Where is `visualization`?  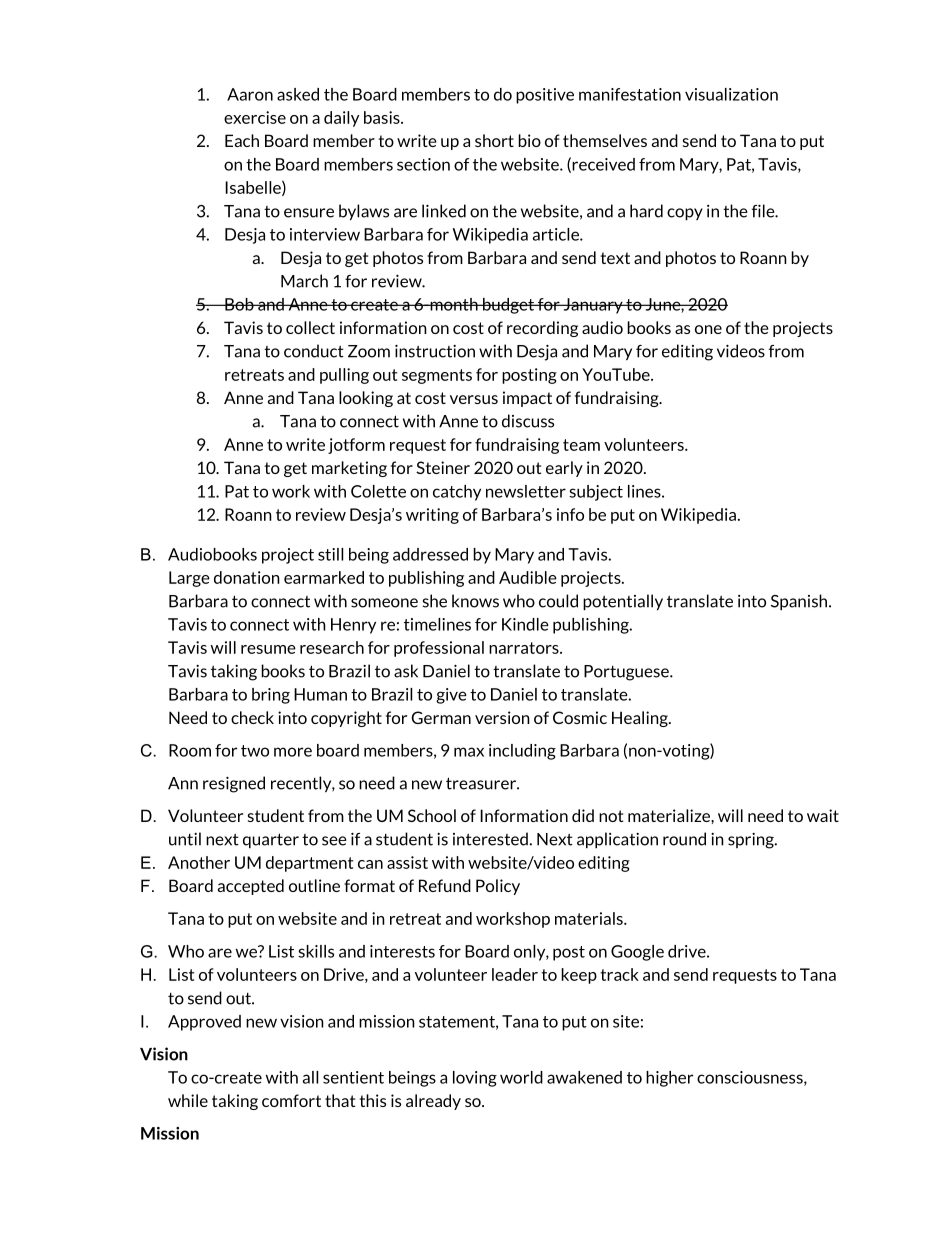 visualization is located at coordinates (731, 94).
